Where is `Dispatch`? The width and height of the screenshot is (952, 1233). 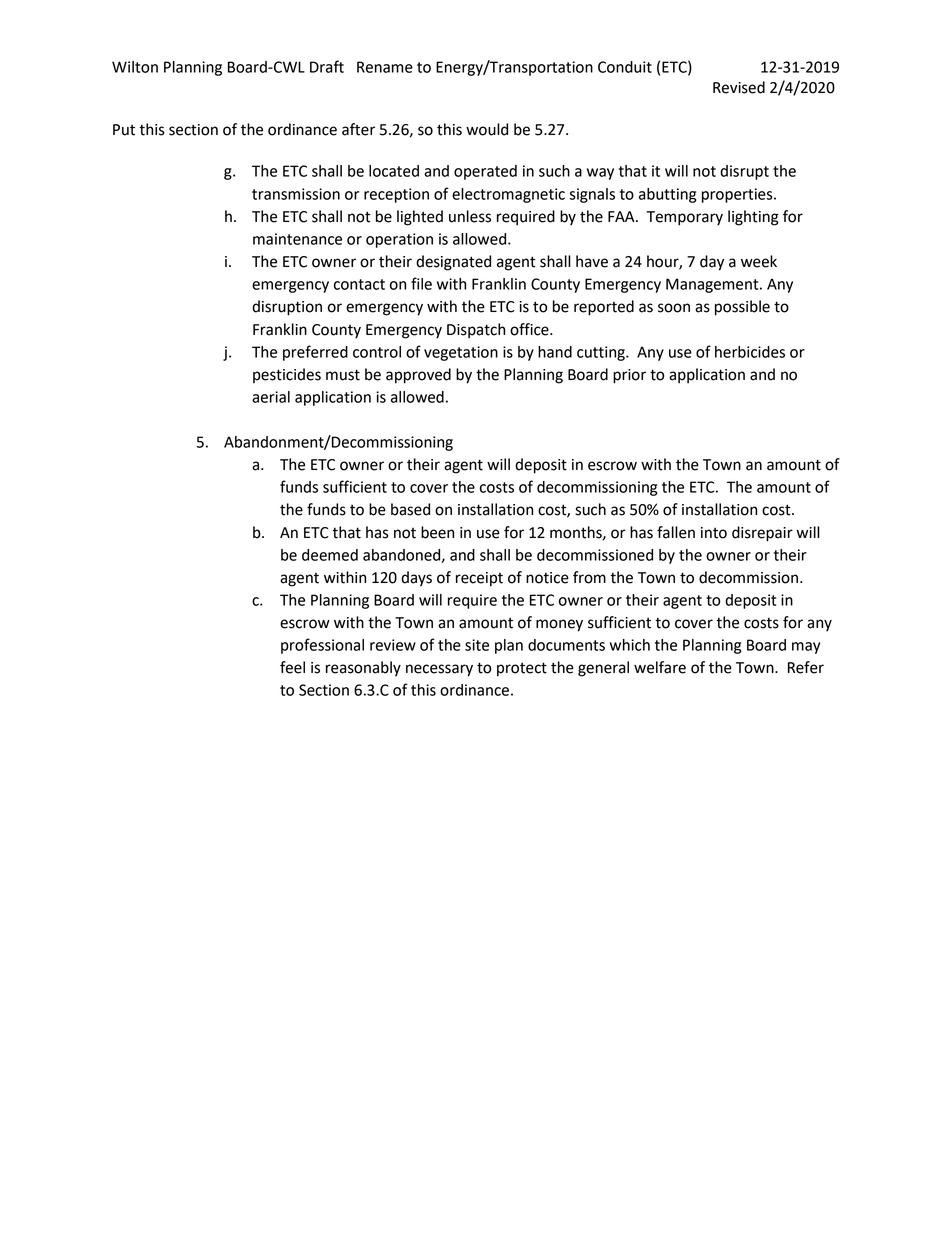 Dispatch is located at coordinates (476, 331).
